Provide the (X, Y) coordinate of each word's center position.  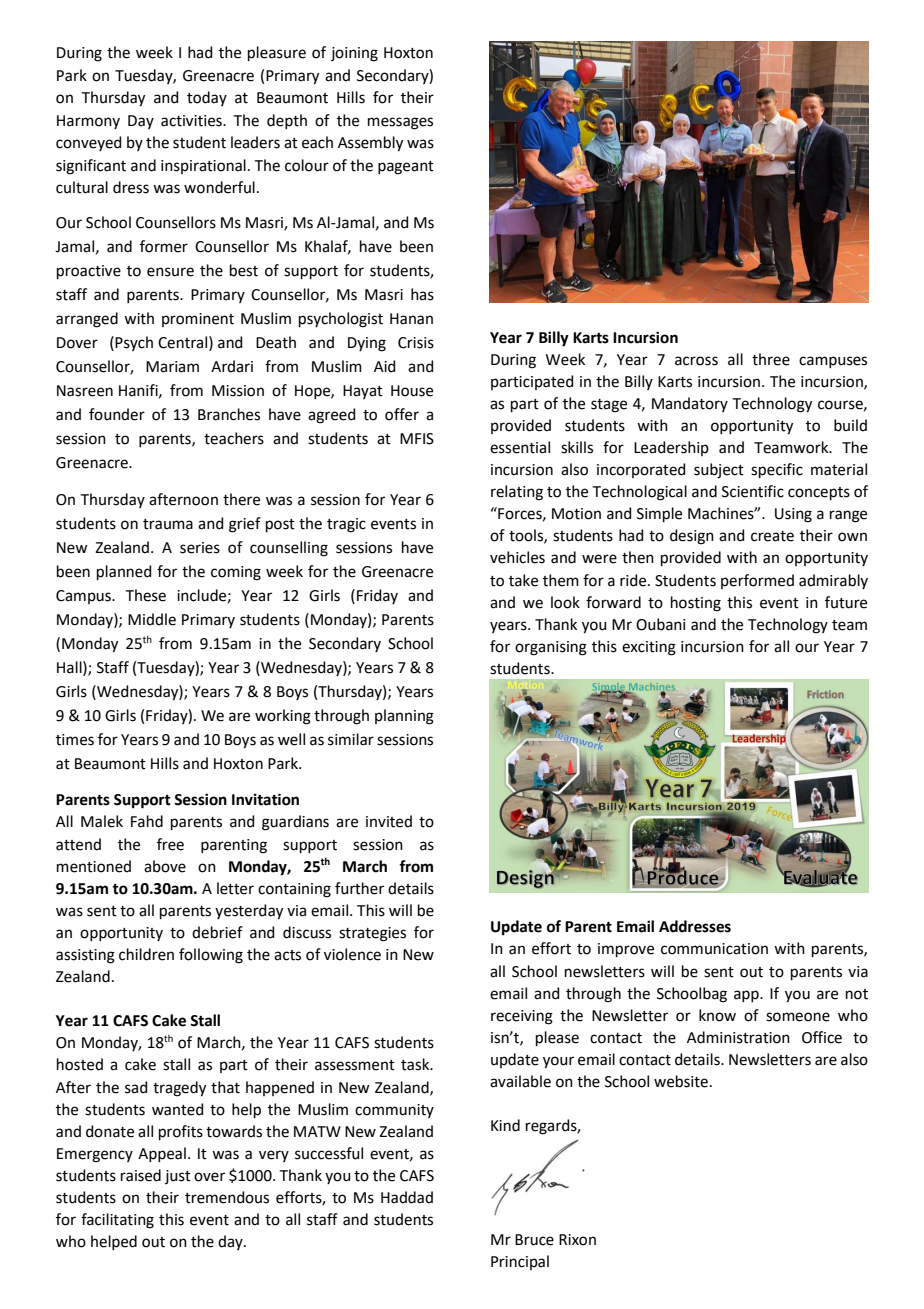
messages (400, 123)
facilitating (117, 1221)
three (771, 359)
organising (551, 648)
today (207, 98)
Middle (152, 619)
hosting (696, 604)
